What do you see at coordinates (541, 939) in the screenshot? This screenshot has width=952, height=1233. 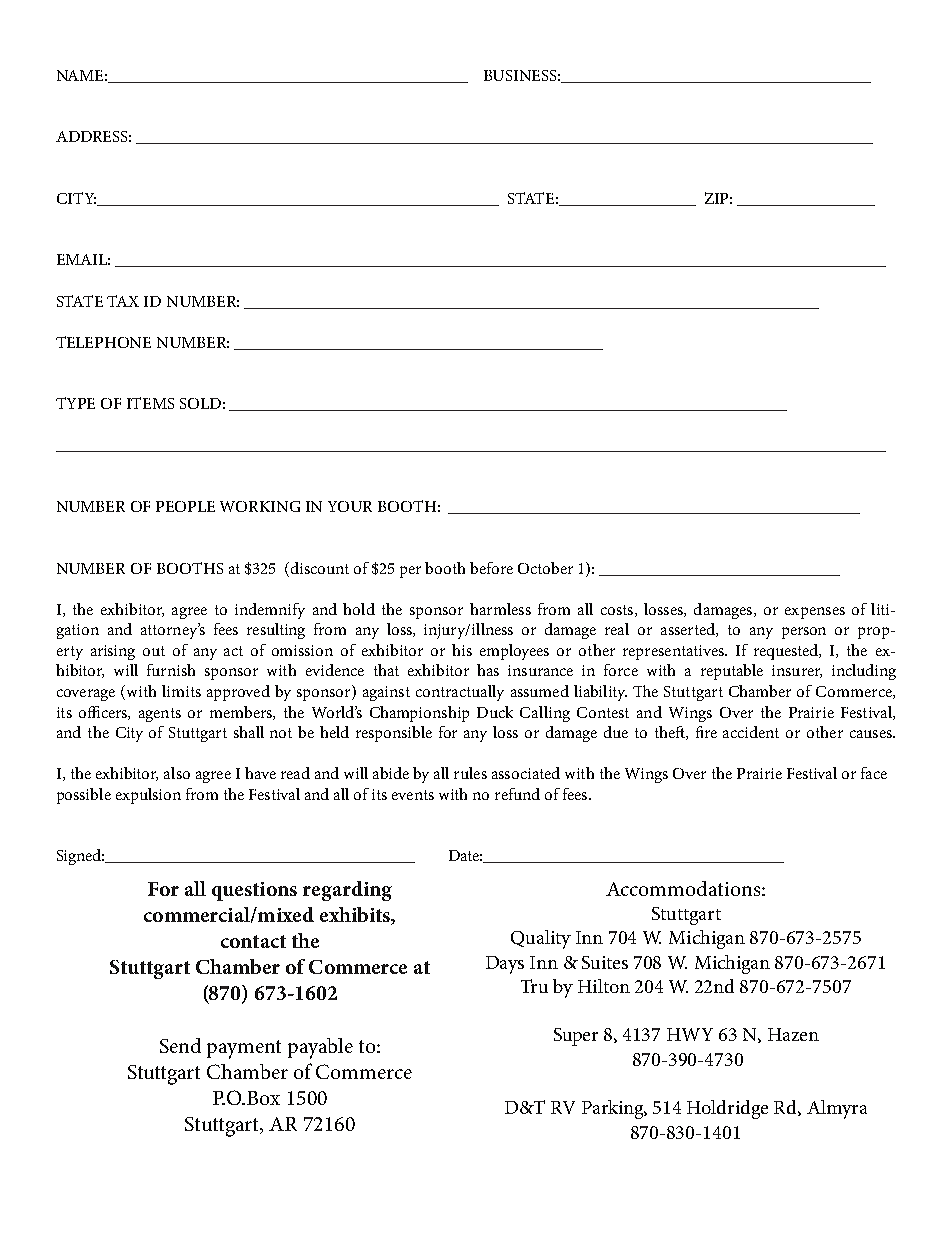 I see `Quality` at bounding box center [541, 939].
